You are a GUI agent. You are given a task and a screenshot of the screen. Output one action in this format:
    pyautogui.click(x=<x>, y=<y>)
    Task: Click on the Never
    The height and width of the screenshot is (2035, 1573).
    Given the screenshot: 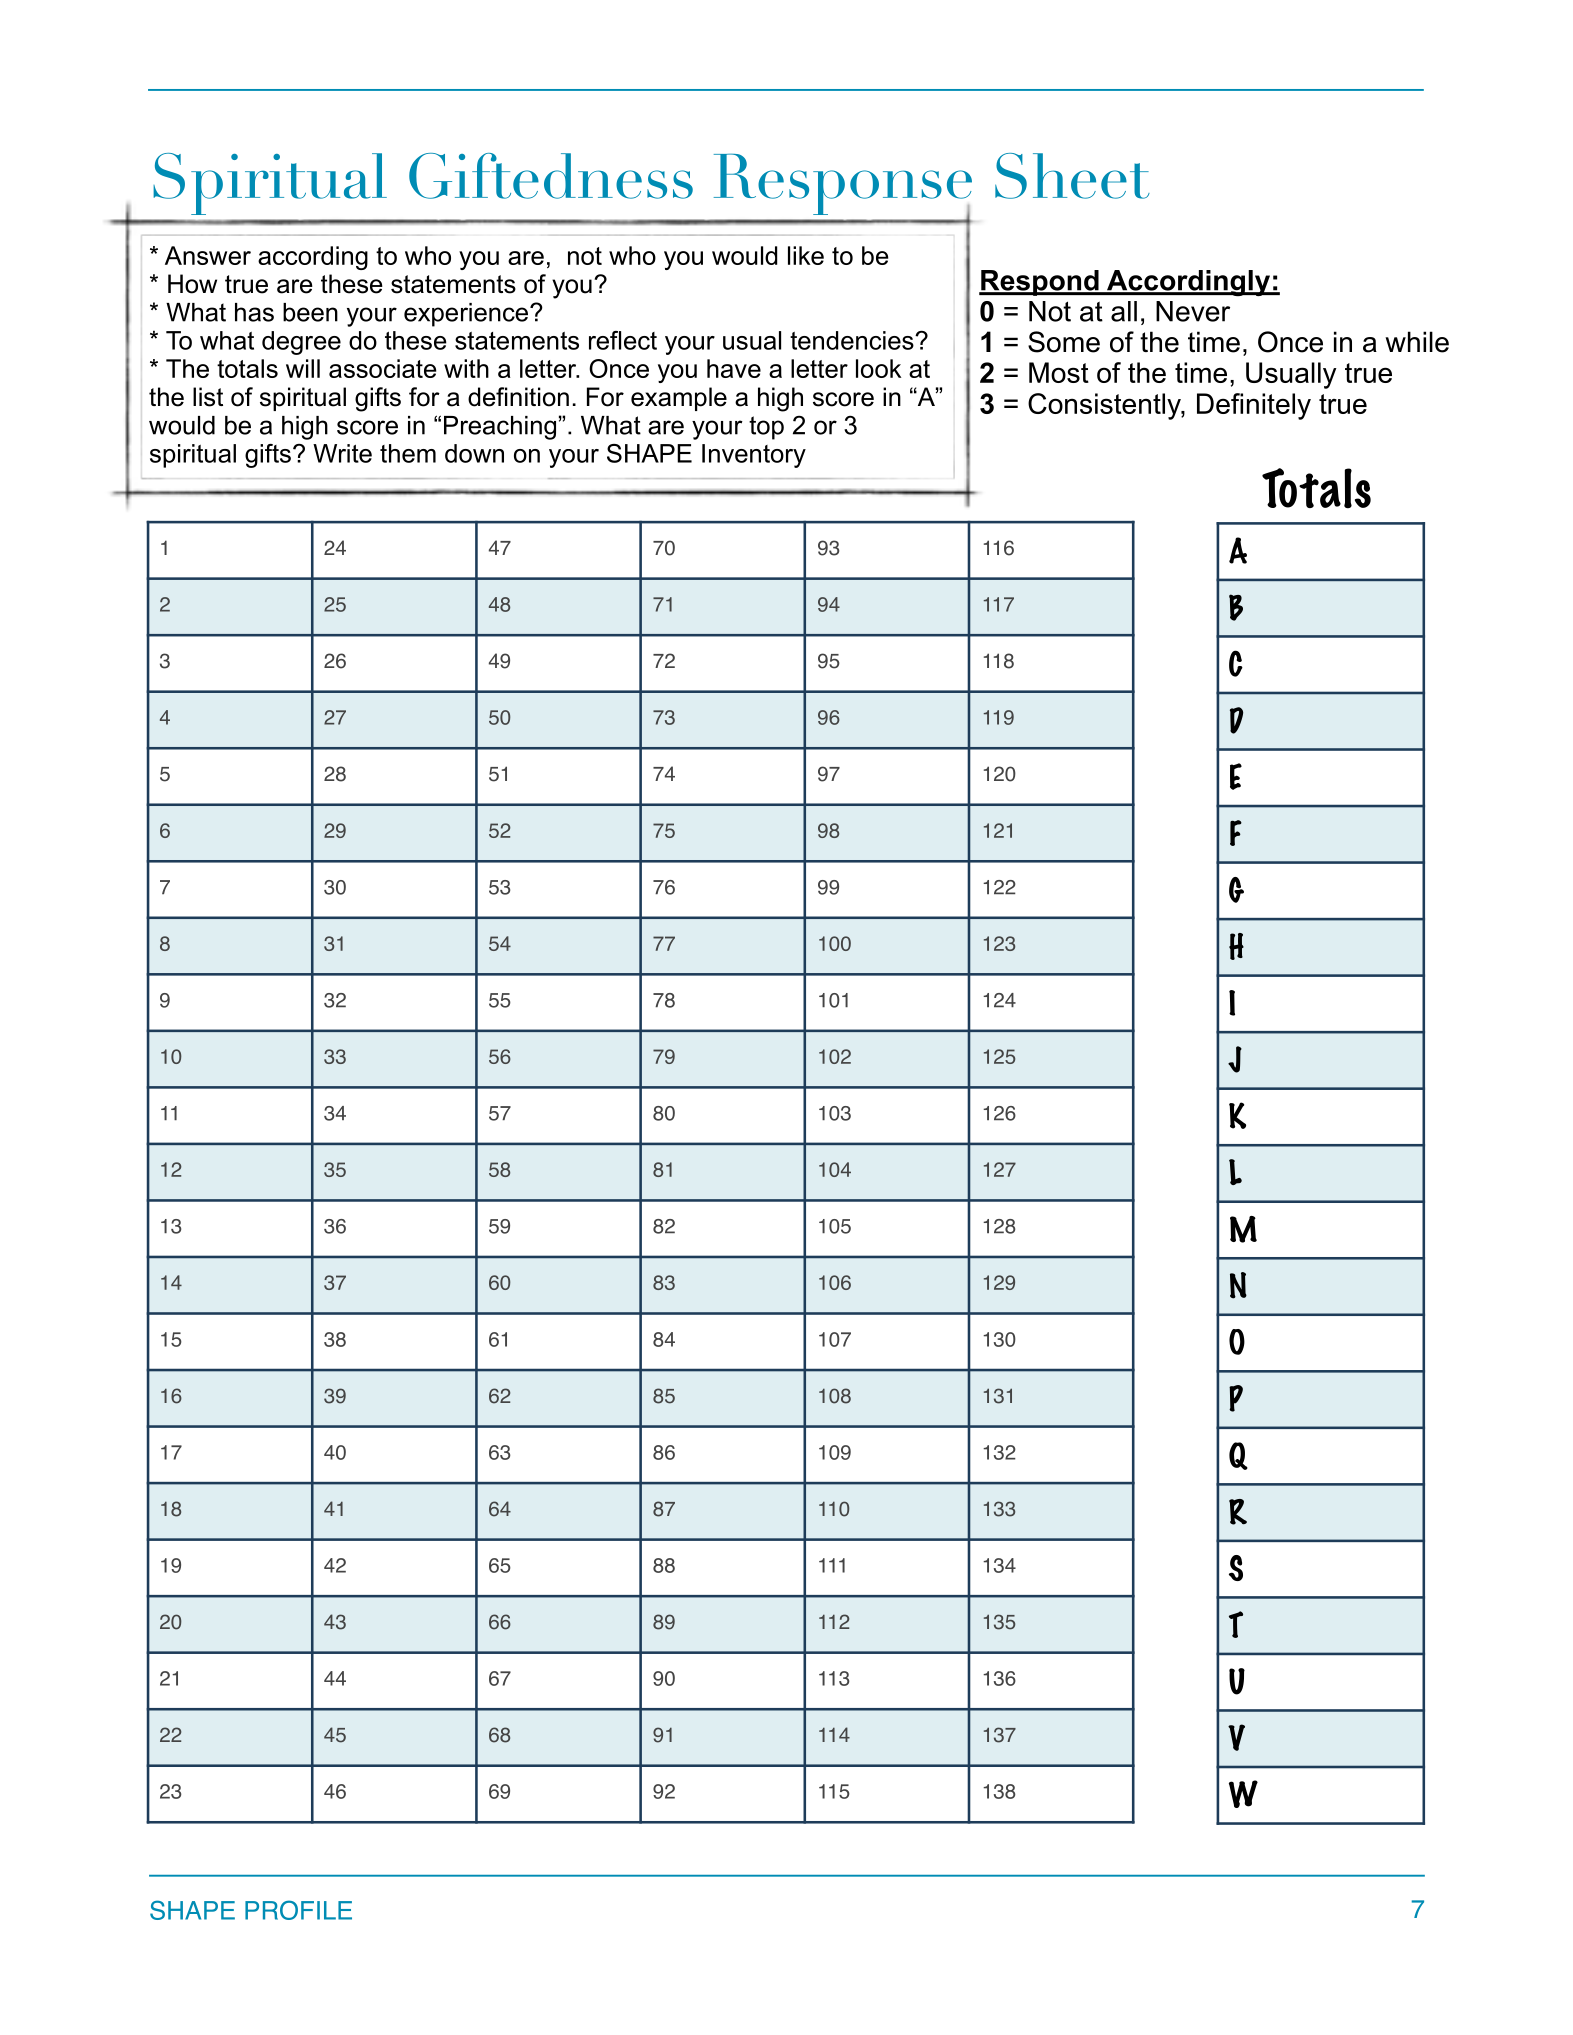 What is the action you would take?
    pyautogui.click(x=1193, y=311)
